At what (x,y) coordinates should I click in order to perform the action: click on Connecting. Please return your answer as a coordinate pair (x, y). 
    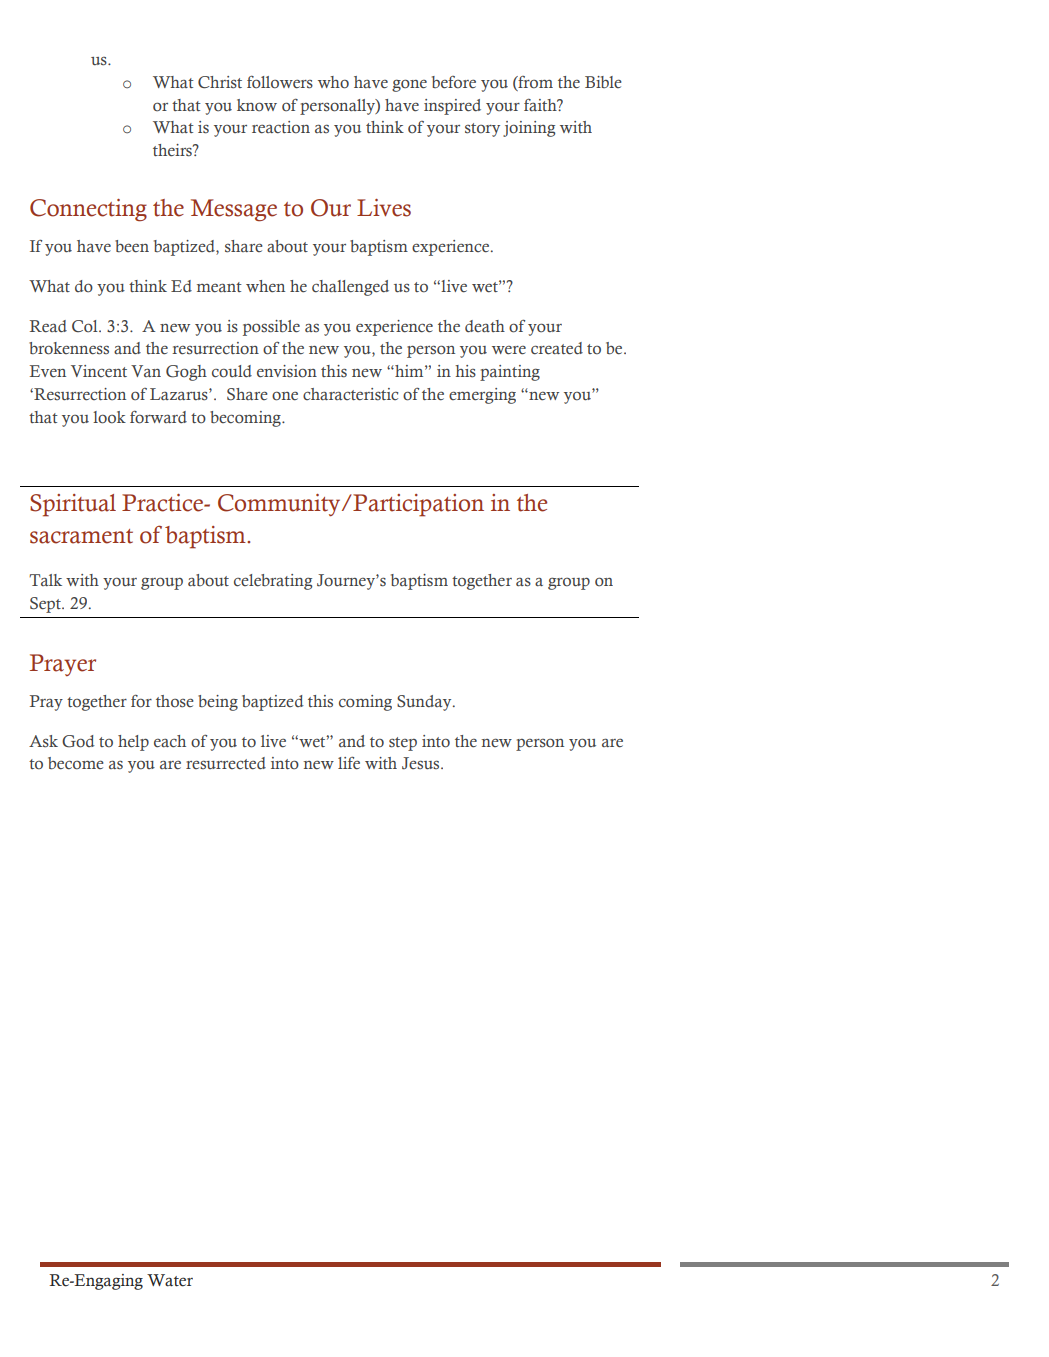
    Looking at the image, I should click on (88, 210).
